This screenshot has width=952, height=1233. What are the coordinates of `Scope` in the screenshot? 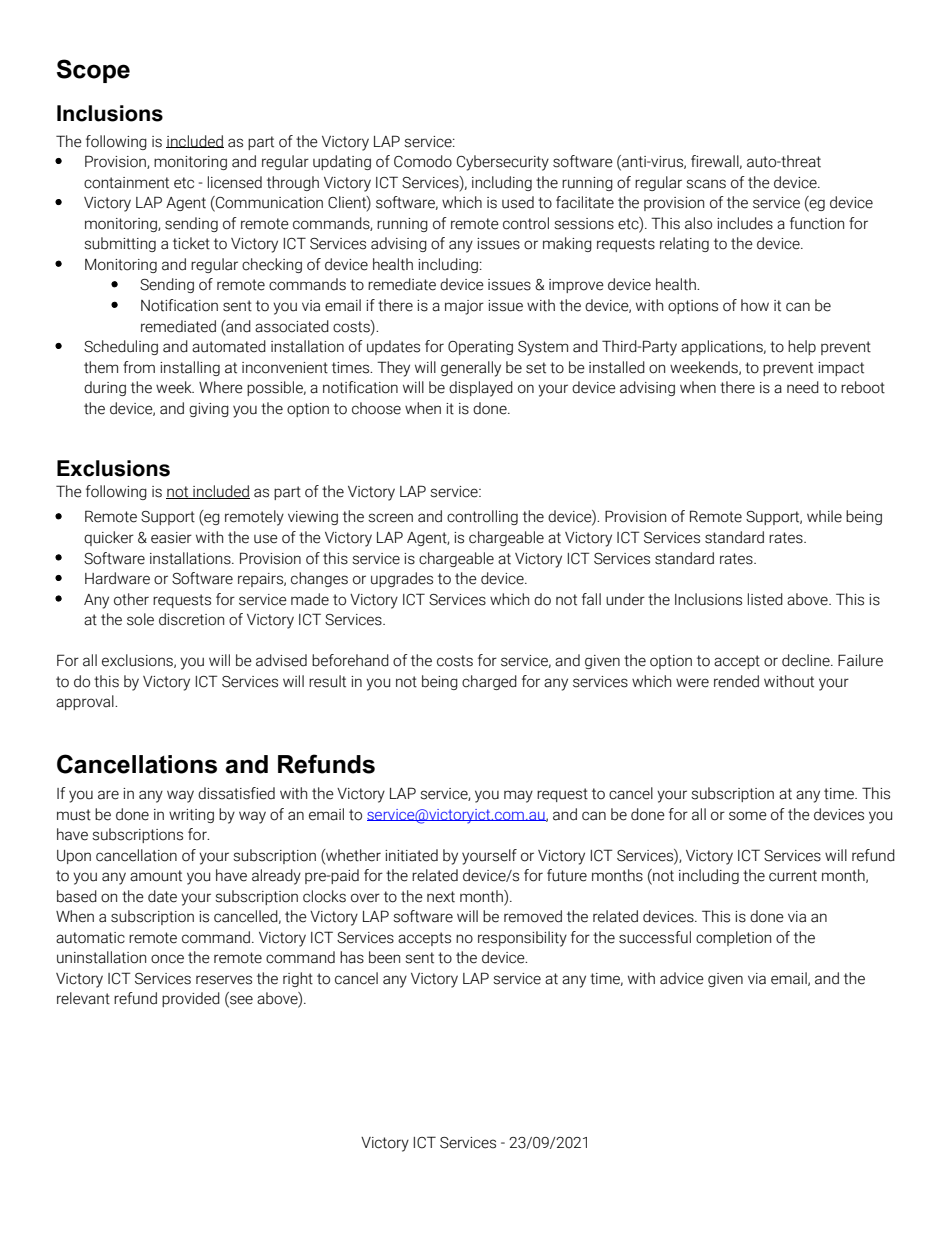 It's located at (93, 71).
